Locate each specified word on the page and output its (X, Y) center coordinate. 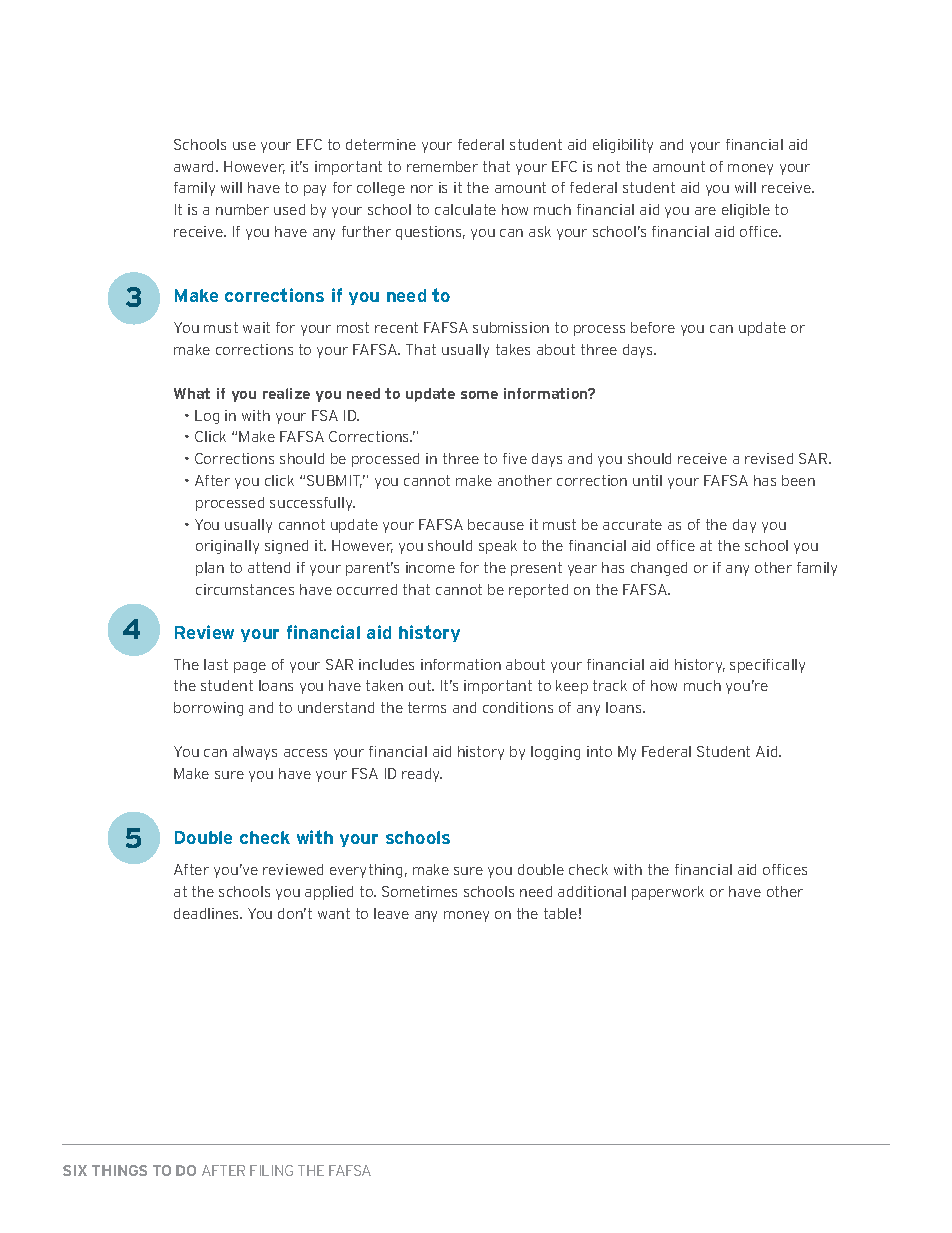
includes (386, 664)
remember (442, 166)
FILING (271, 1170)
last (216, 664)
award (195, 166)
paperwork (668, 893)
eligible (746, 211)
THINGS (119, 1170)
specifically (767, 666)
